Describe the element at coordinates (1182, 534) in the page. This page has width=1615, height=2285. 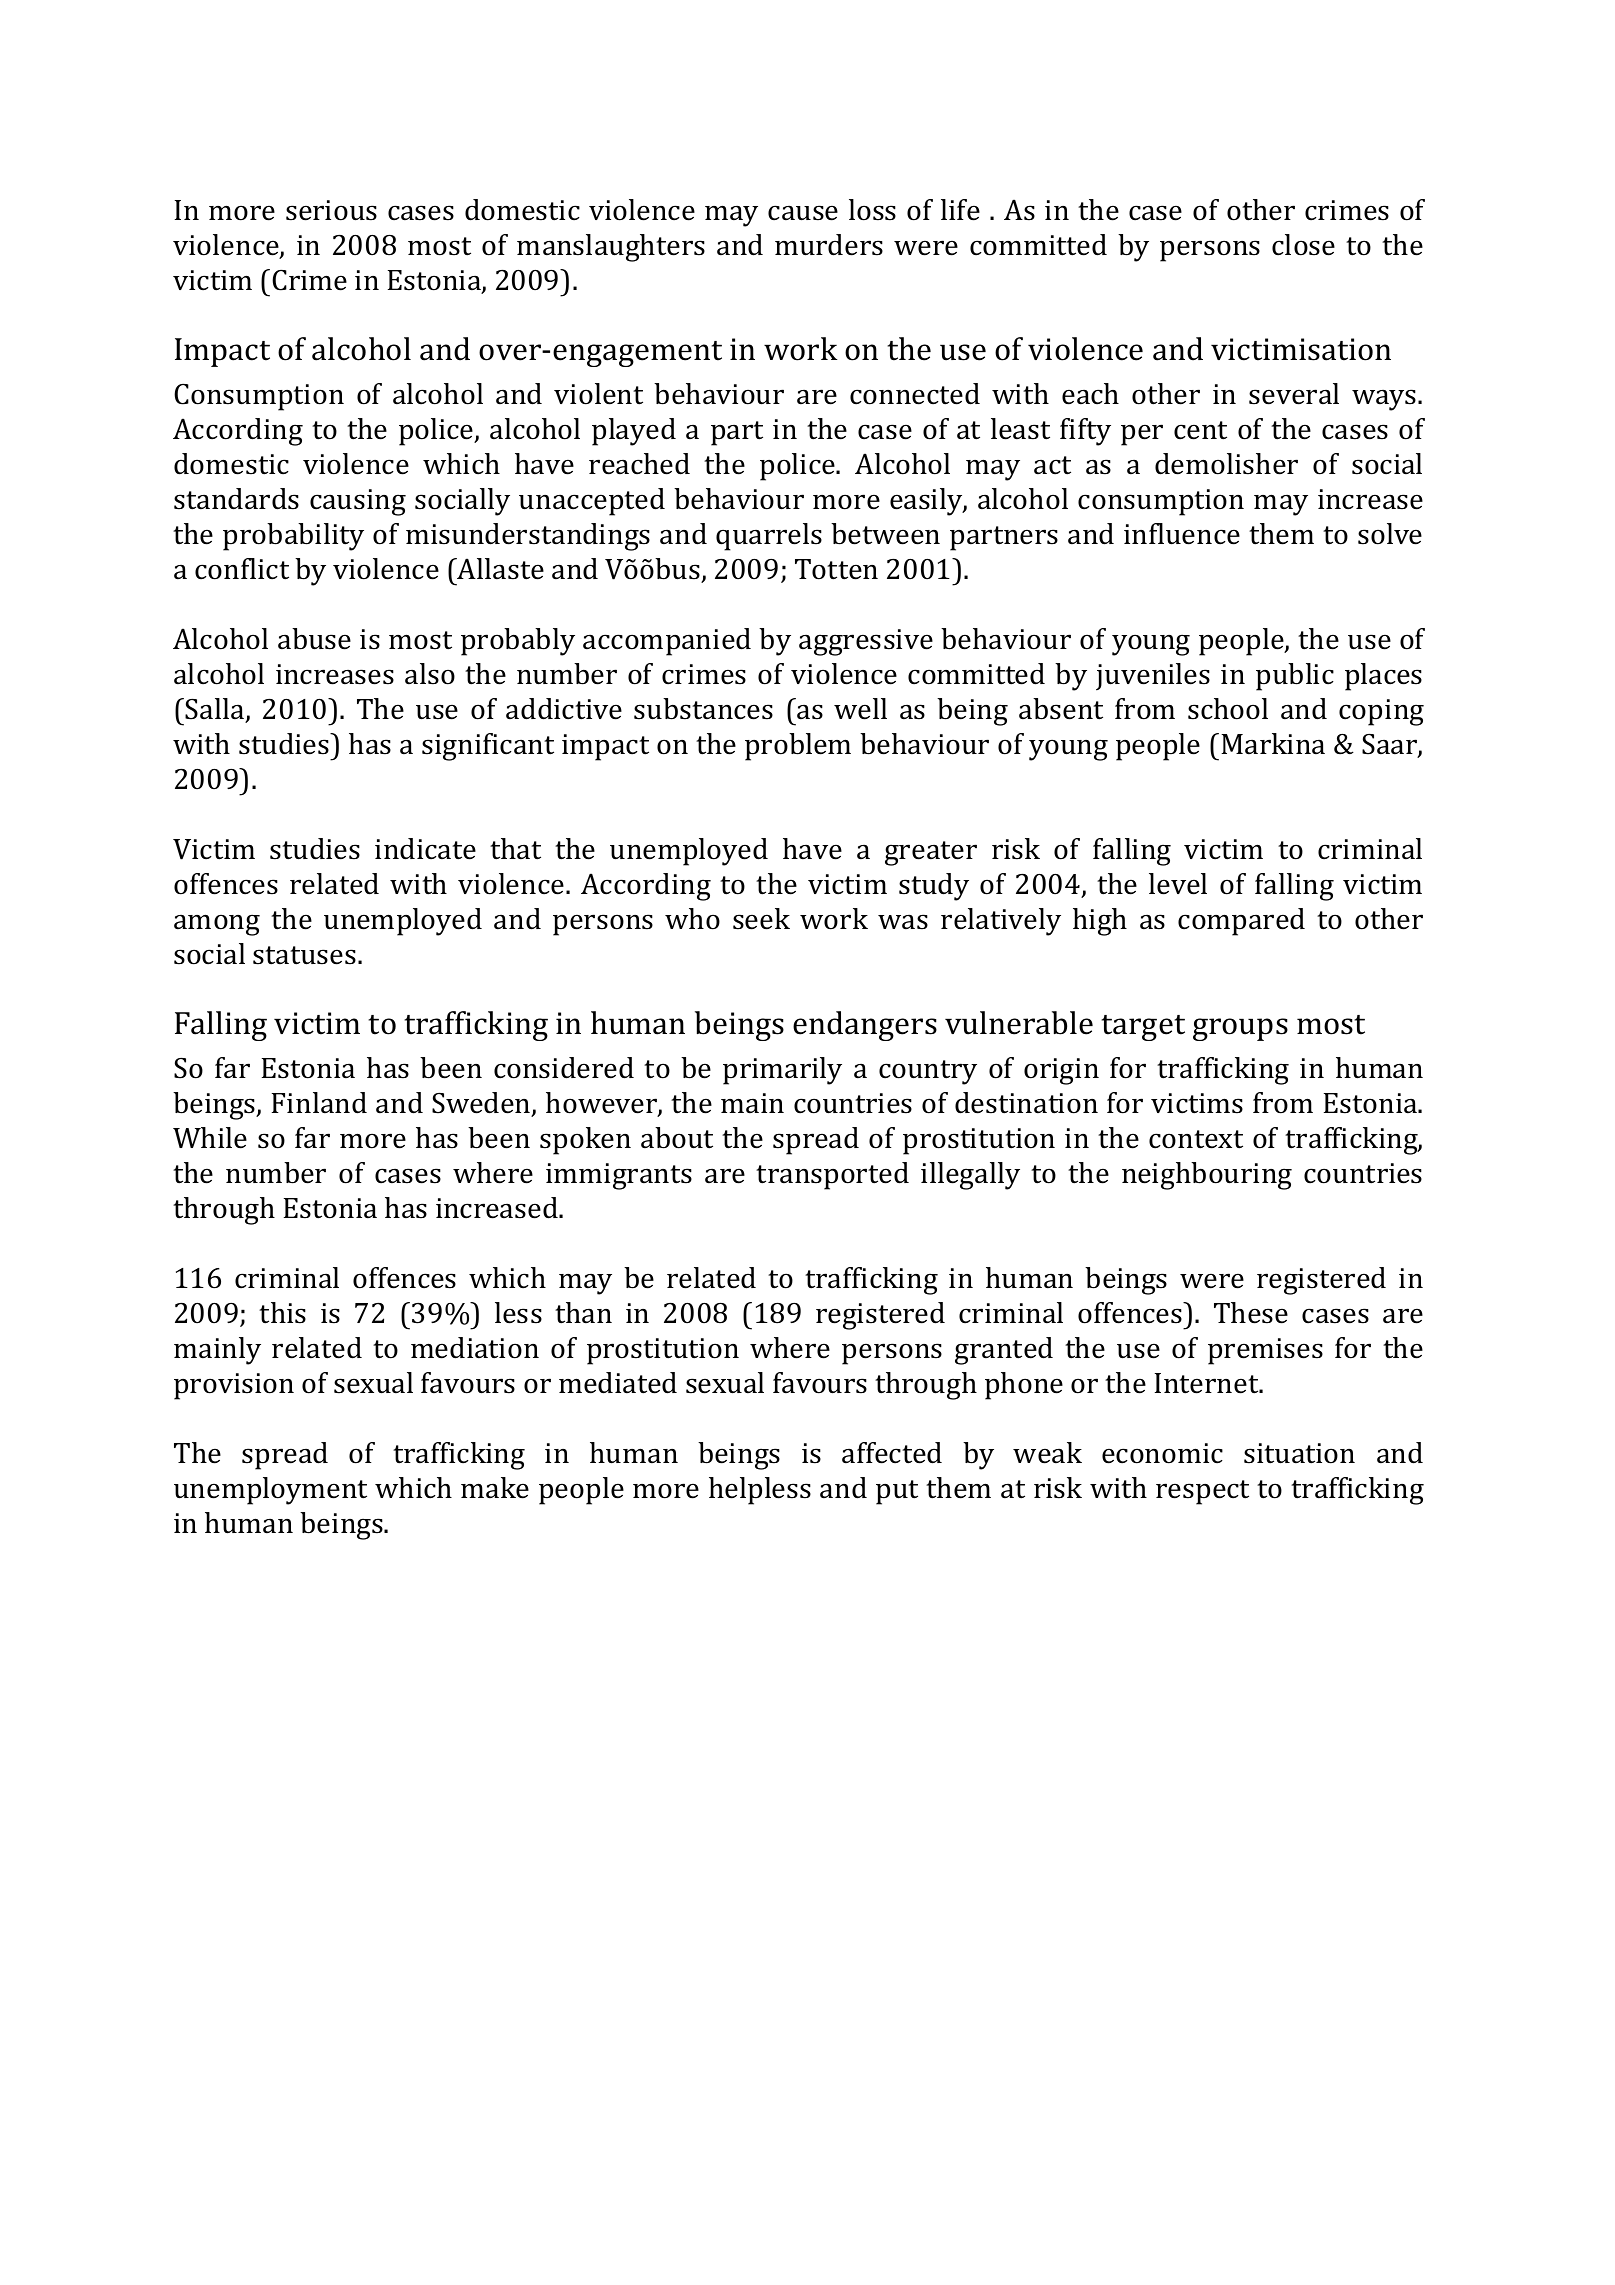
I see `influence` at that location.
